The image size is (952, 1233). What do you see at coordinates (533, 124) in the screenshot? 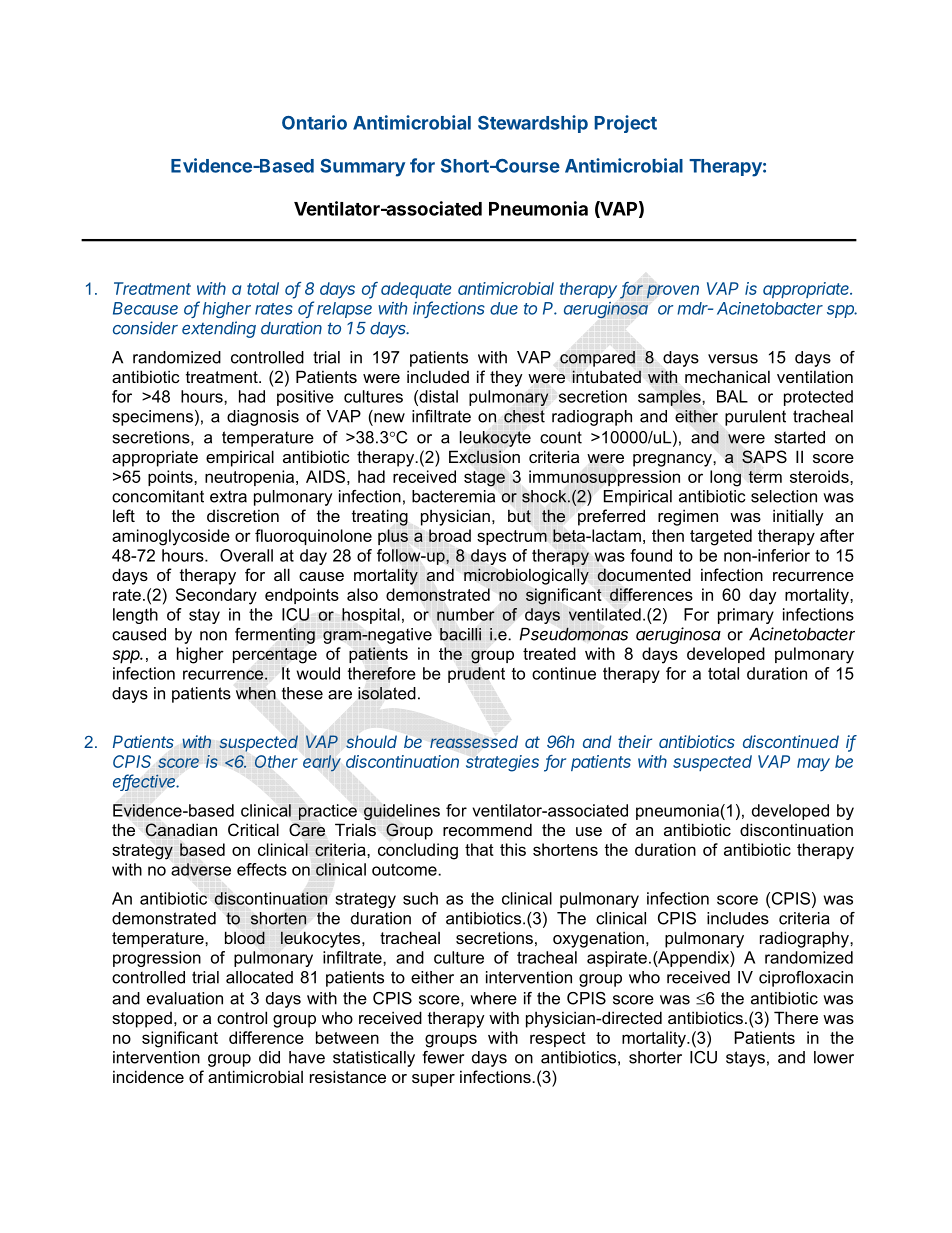
I see `Stewardship` at bounding box center [533, 124].
